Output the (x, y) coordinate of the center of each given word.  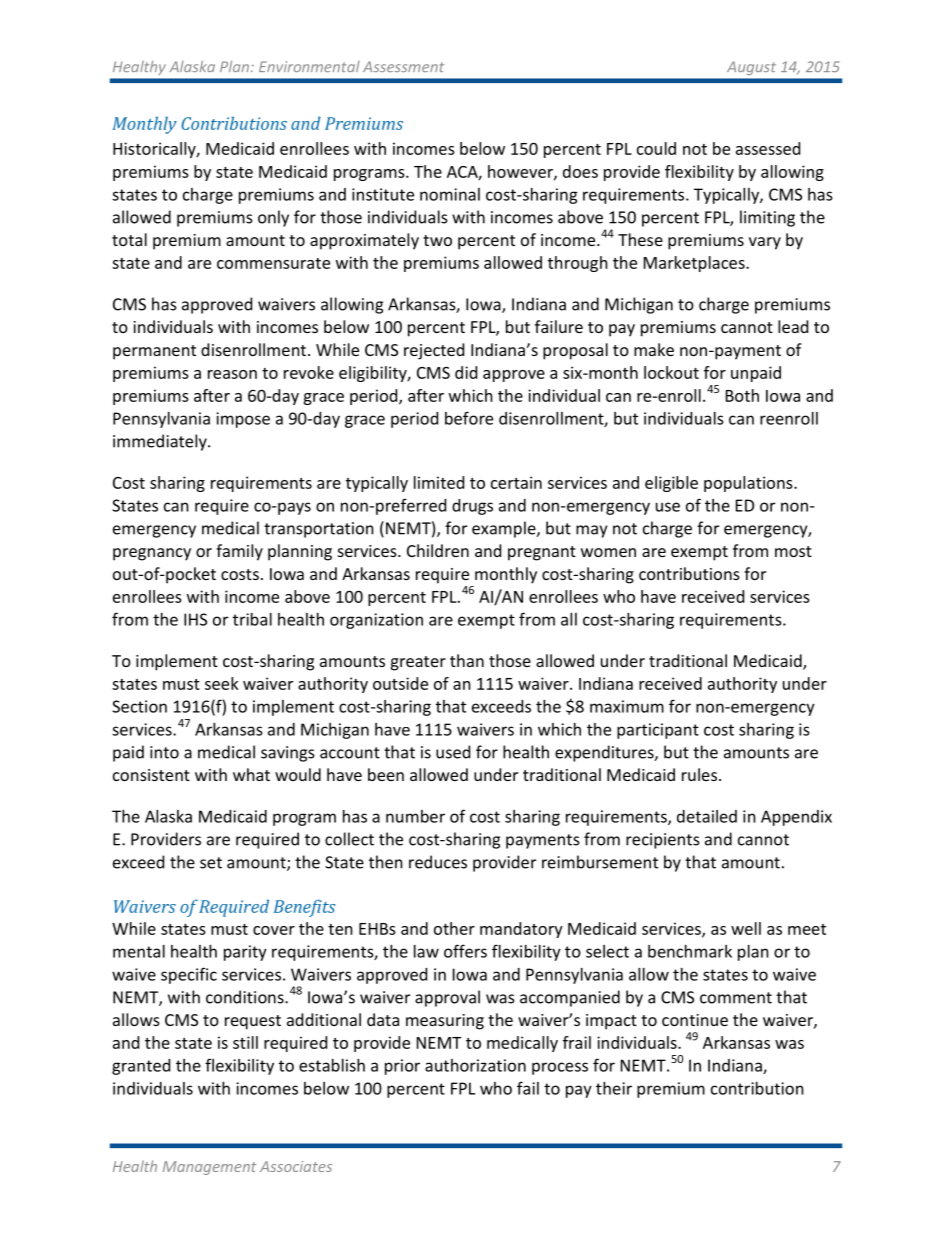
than (467, 660)
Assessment (403, 66)
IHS (195, 619)
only (273, 218)
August (750, 68)
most (793, 551)
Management (209, 1168)
